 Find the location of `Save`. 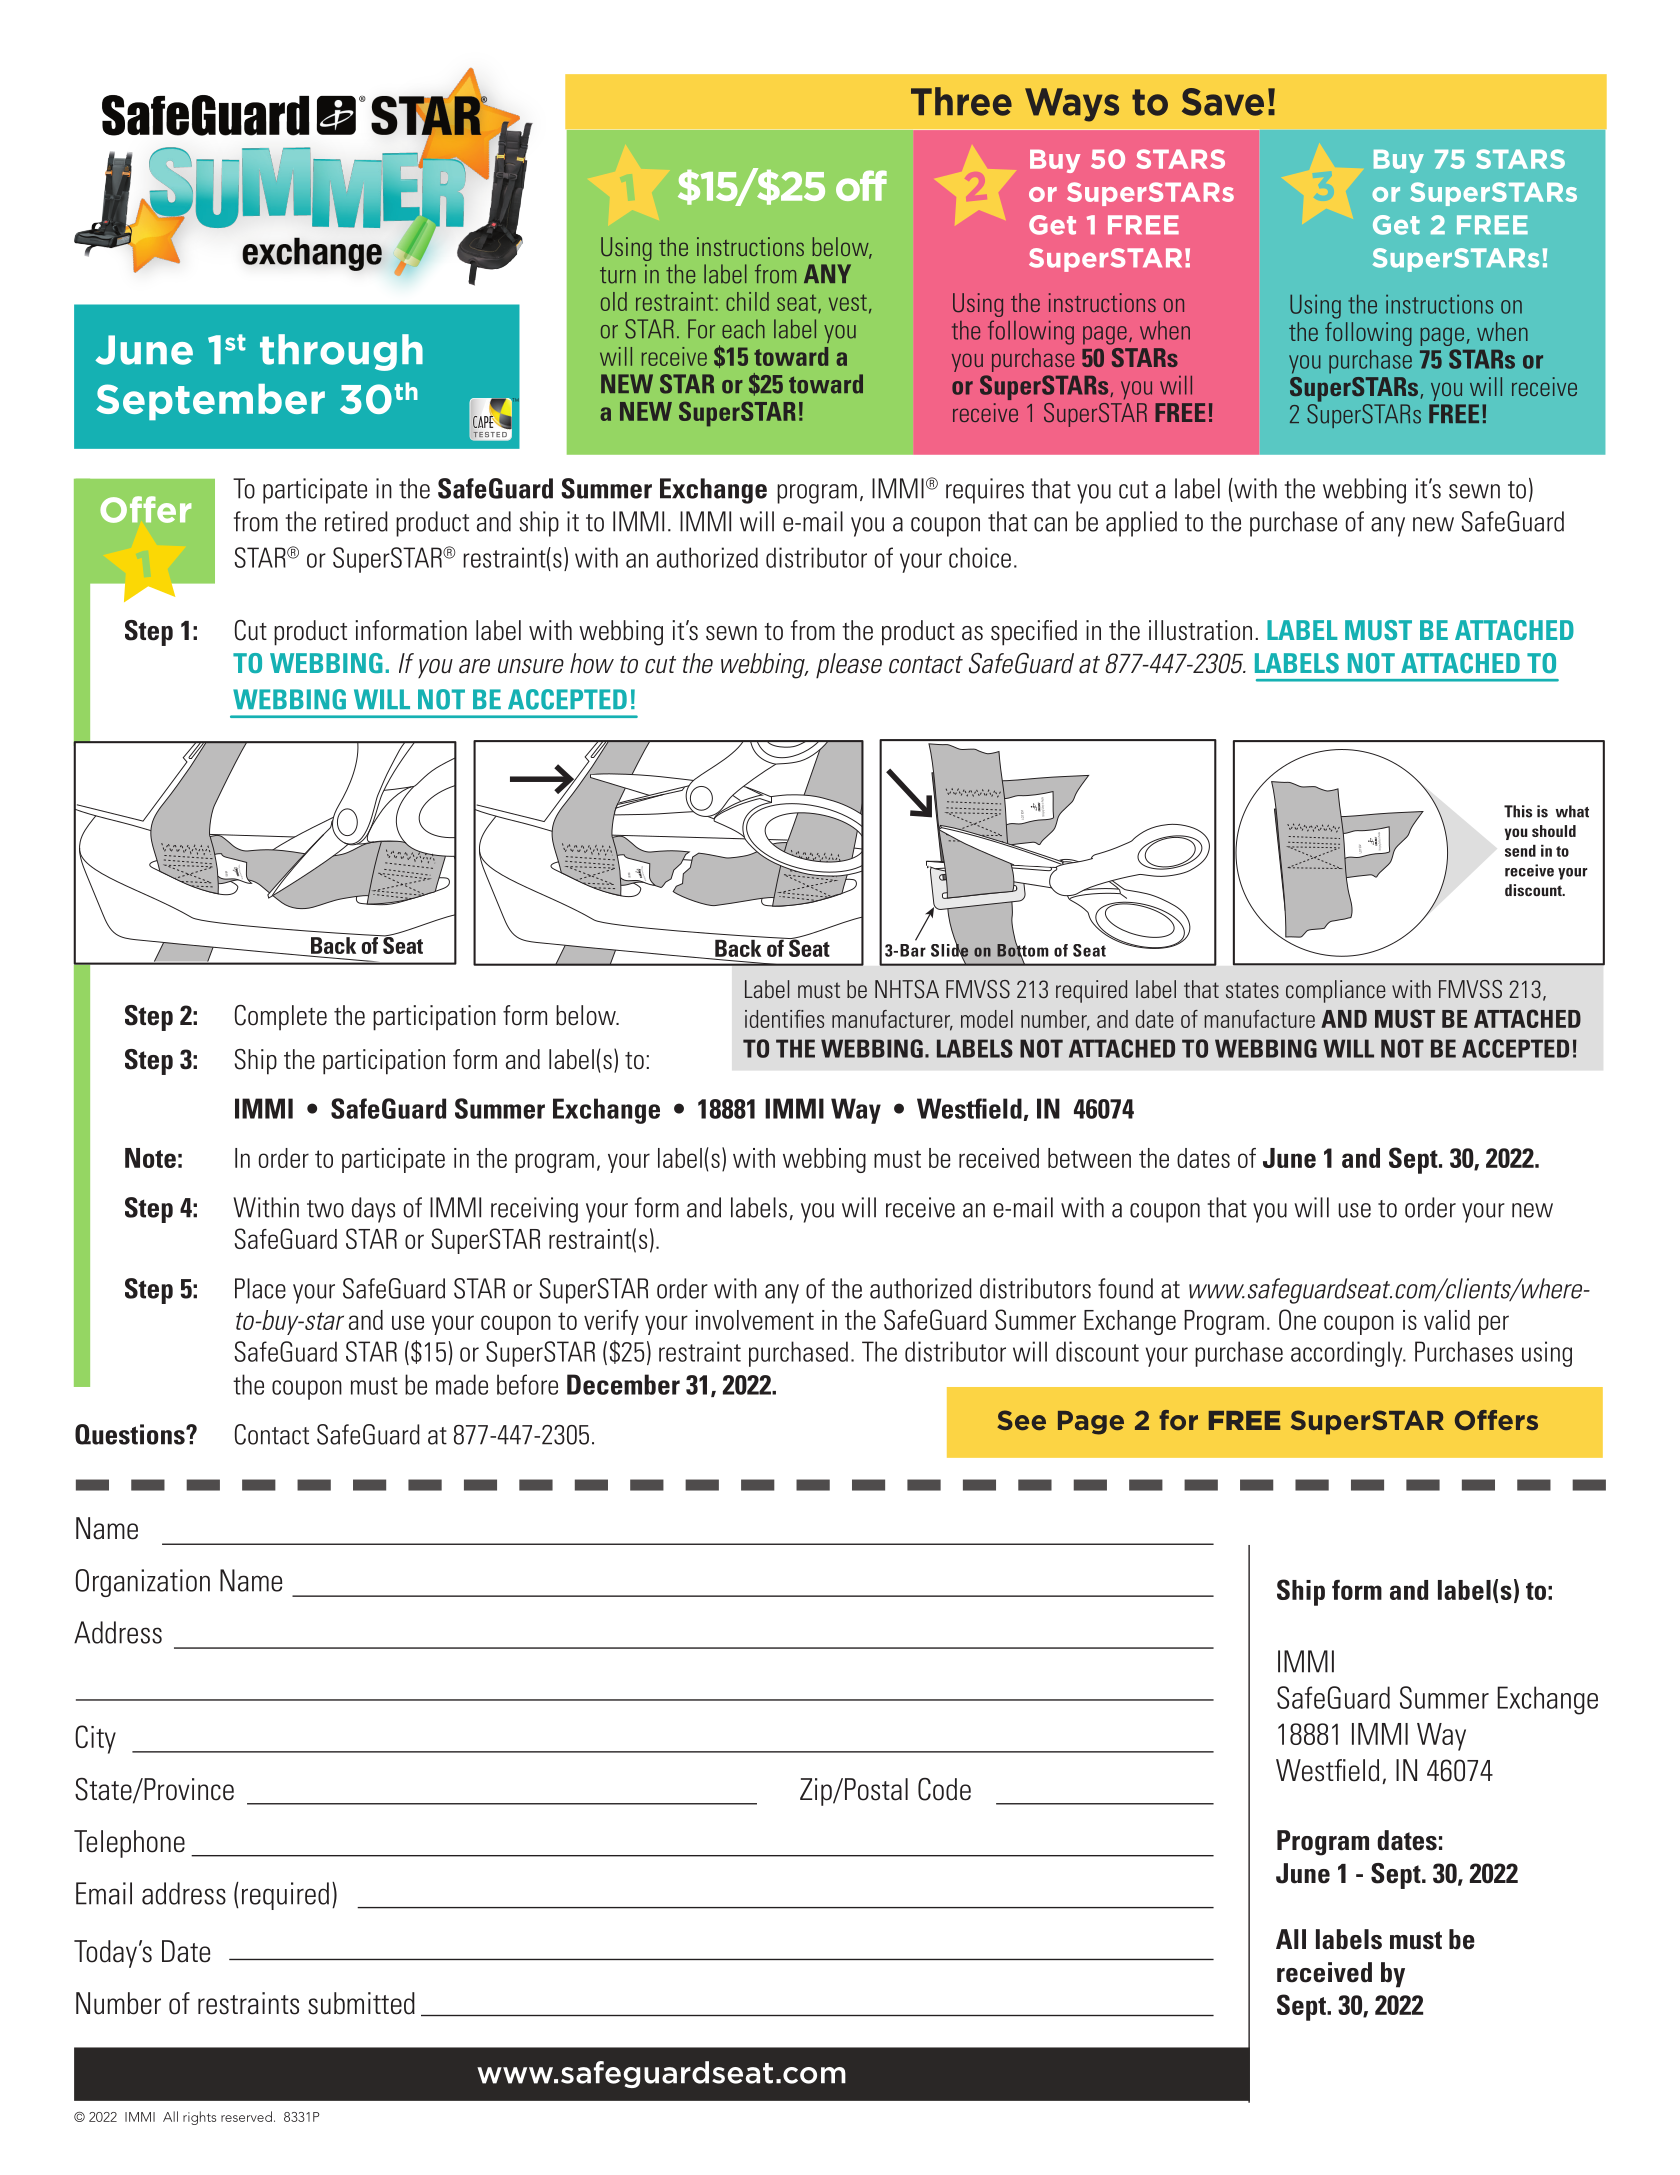

Save is located at coordinates (1223, 102).
